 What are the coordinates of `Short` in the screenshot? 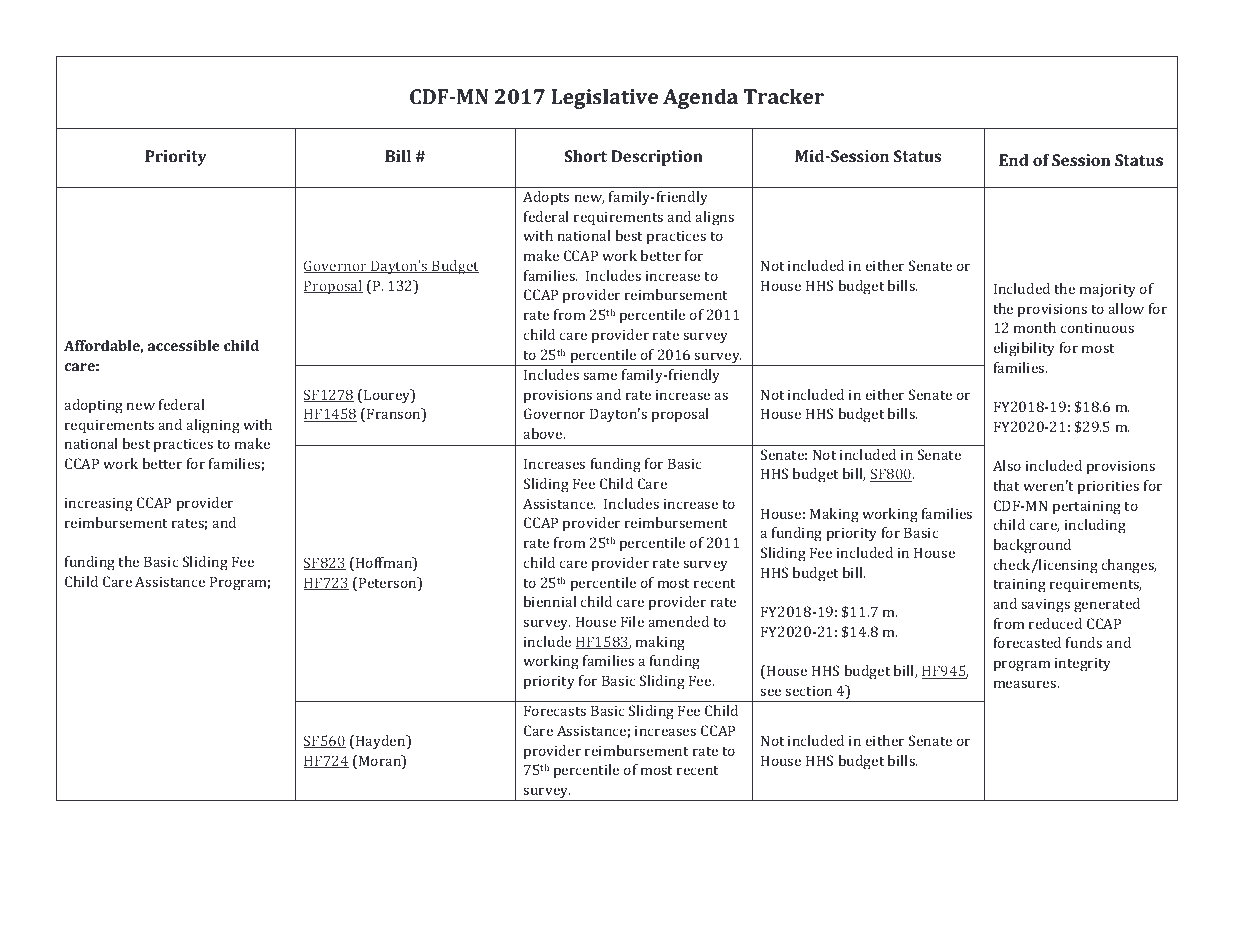 It's located at (585, 156).
